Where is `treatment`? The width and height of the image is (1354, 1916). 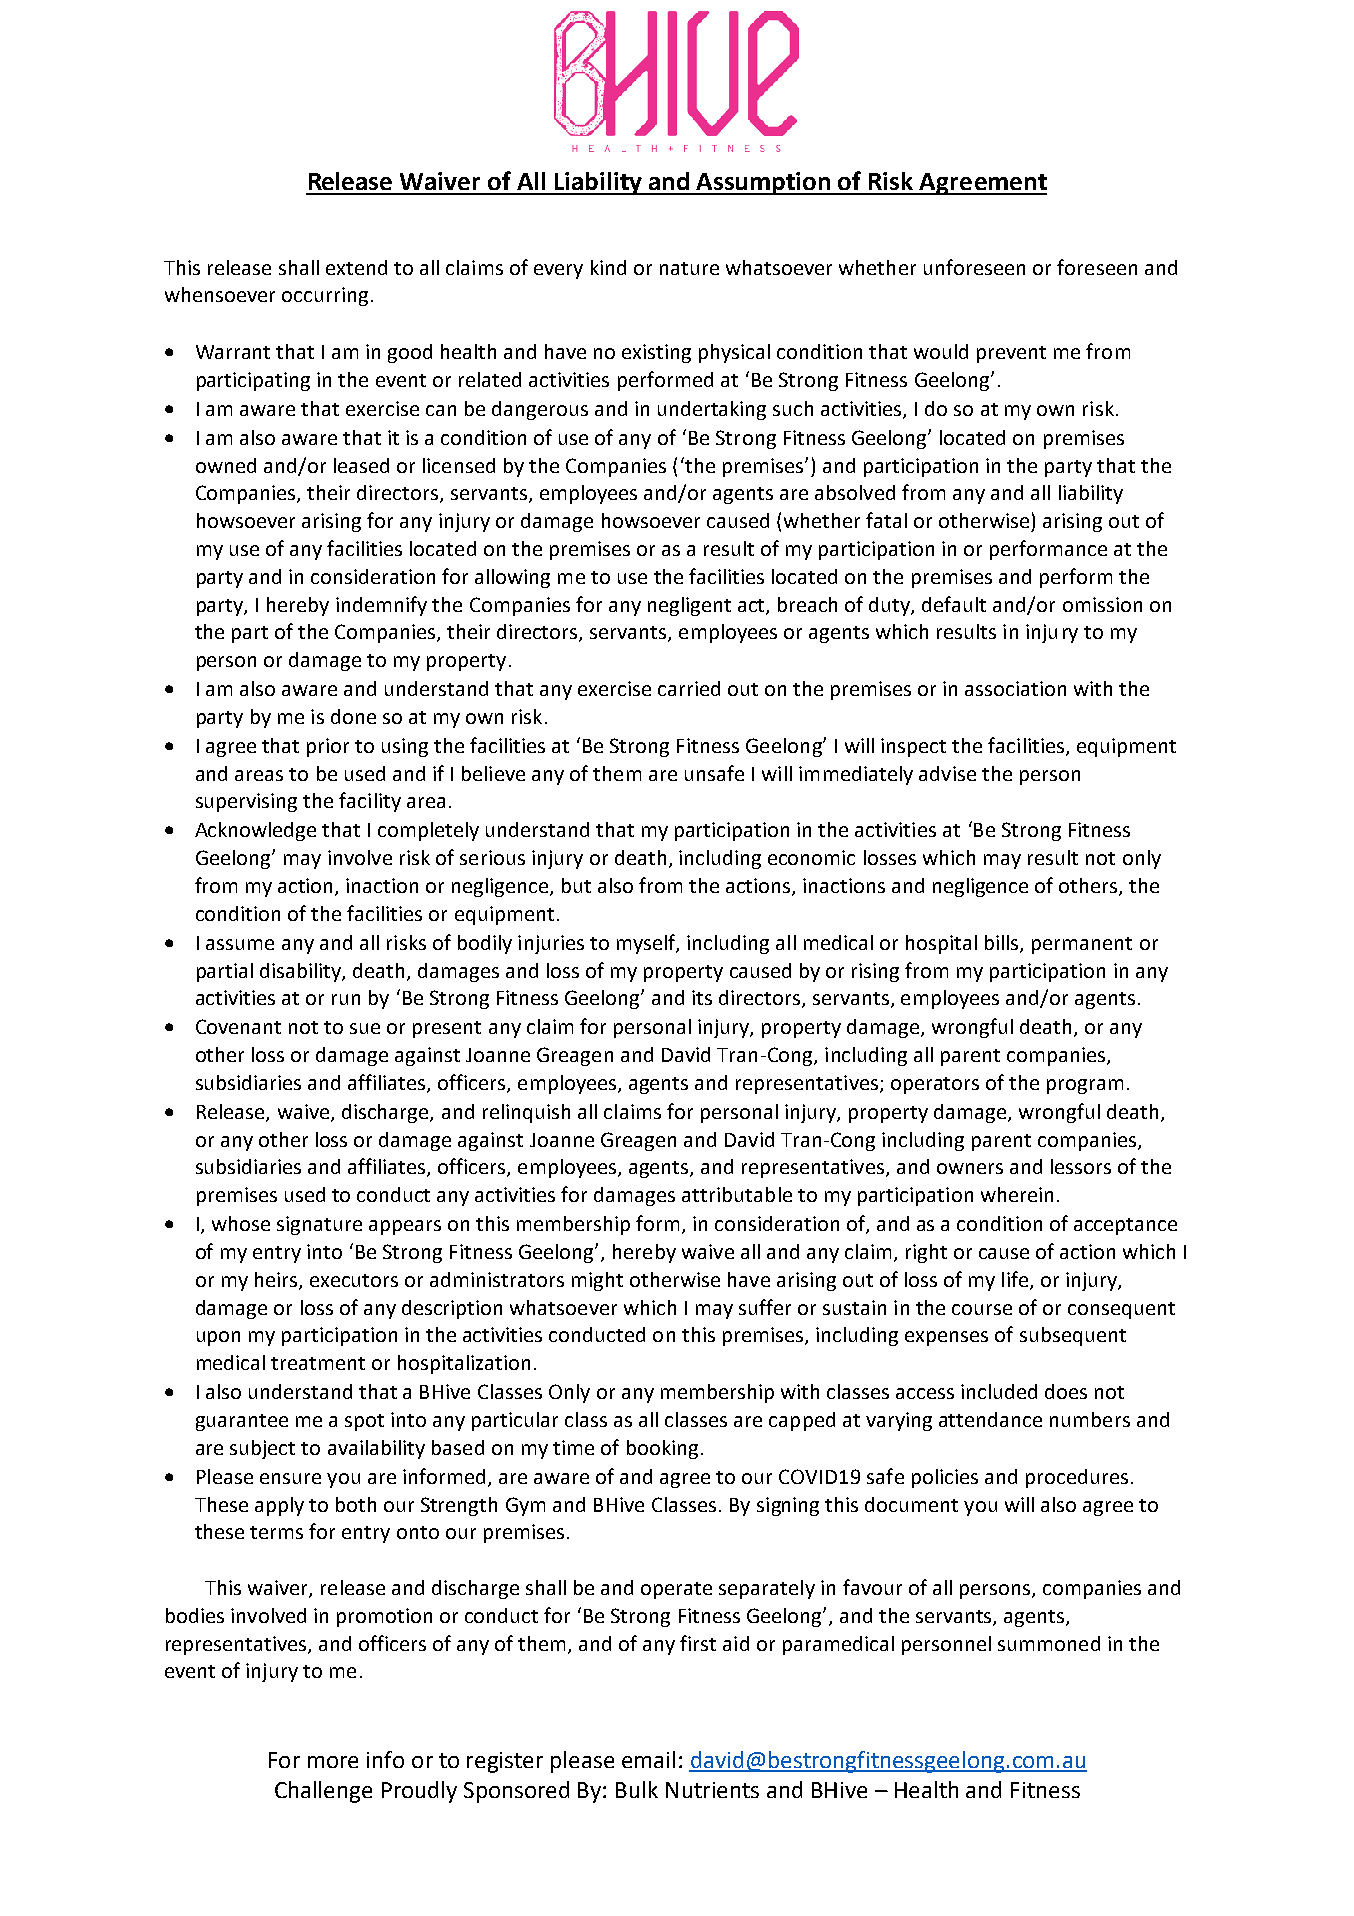
treatment is located at coordinates (318, 1363).
